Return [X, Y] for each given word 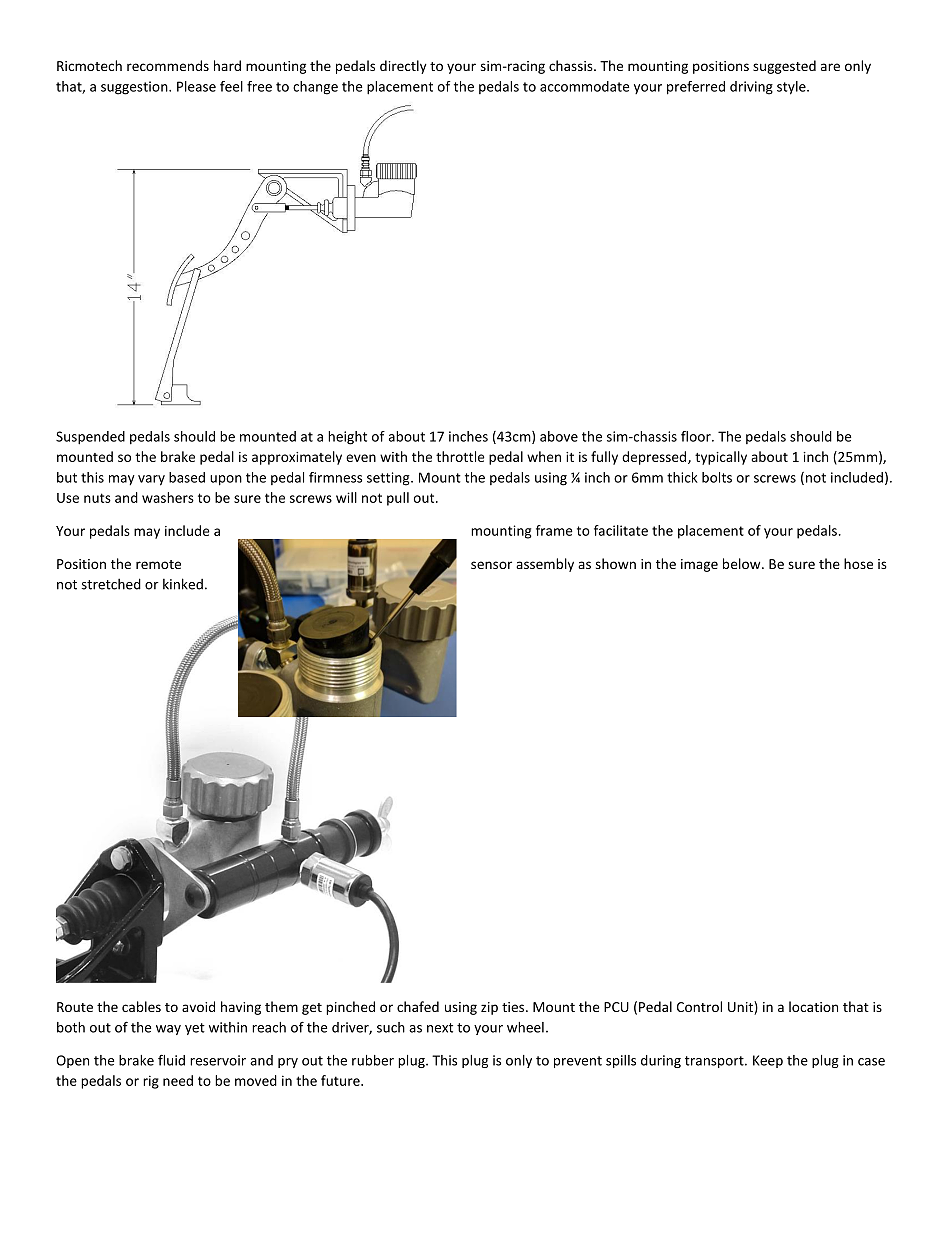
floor [697, 436]
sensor [491, 565]
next [440, 1028]
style [792, 88]
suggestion [135, 88]
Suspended [90, 438]
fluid [171, 1060]
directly [403, 67]
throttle [460, 456]
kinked [183, 584]
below [743, 563]
